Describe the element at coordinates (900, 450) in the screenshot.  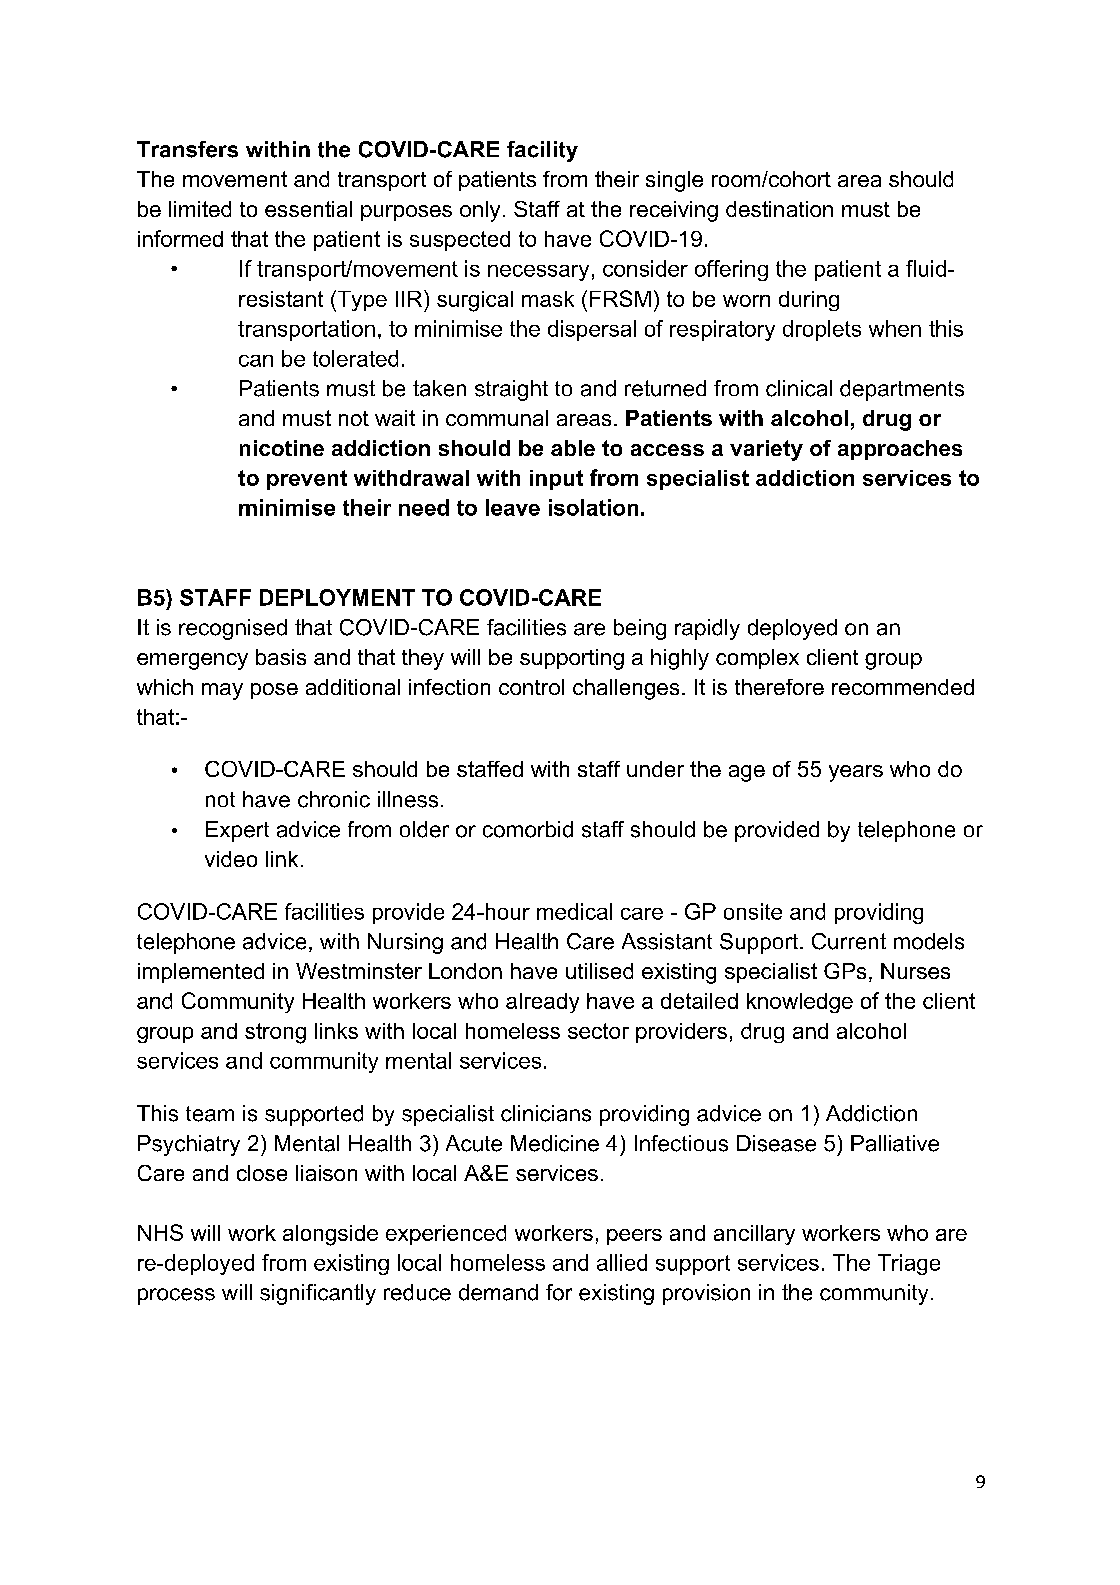
I see `approaches` at that location.
